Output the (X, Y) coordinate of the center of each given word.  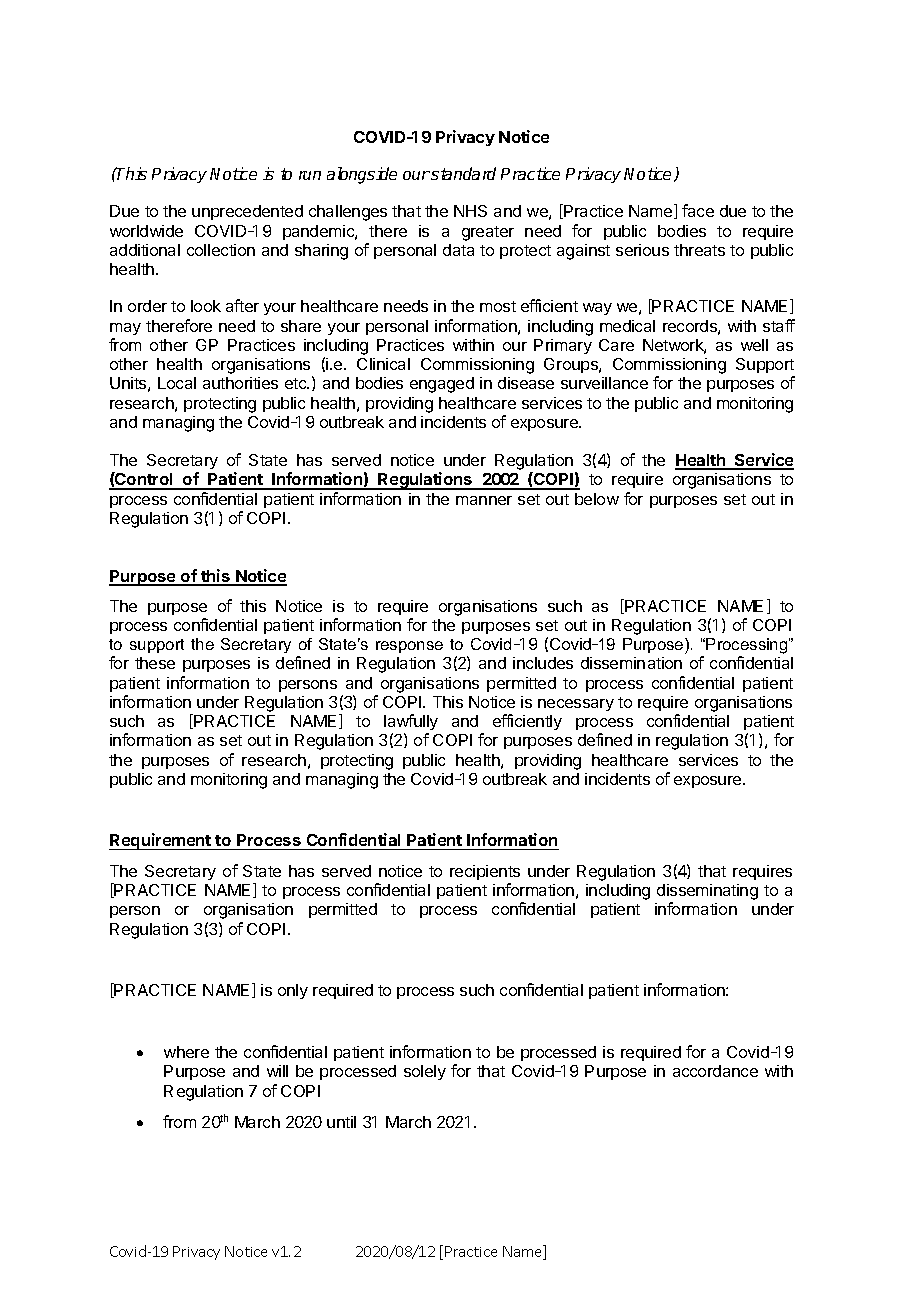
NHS (470, 211)
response (409, 647)
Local (177, 383)
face (698, 210)
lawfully (411, 724)
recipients (485, 872)
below (597, 499)
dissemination (631, 663)
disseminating (707, 892)
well (754, 345)
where (186, 1052)
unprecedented (247, 212)
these (155, 663)
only (293, 991)
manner (484, 500)
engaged (442, 385)
